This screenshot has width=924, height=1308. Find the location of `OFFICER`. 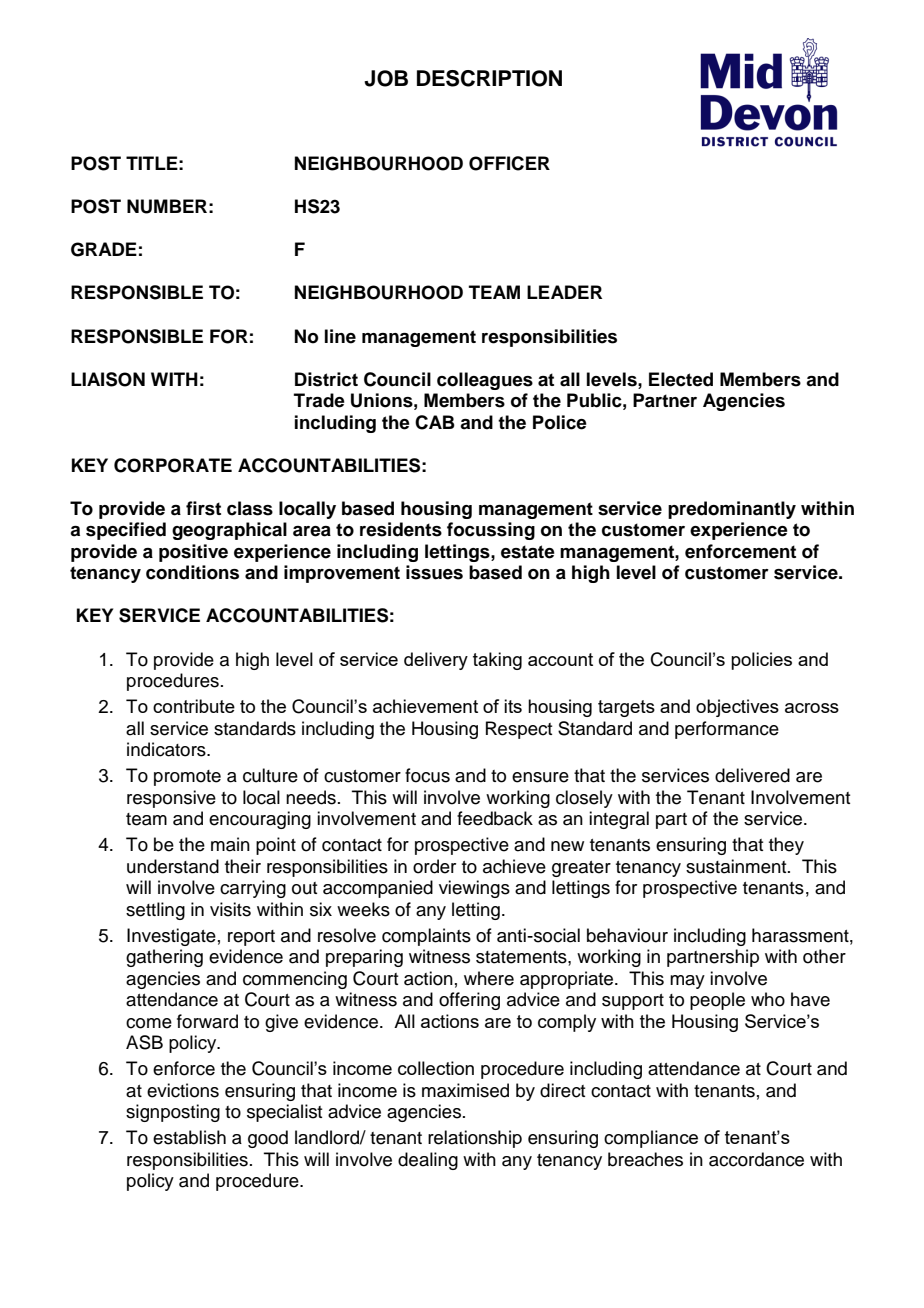

OFFICER is located at coordinates (509, 163).
